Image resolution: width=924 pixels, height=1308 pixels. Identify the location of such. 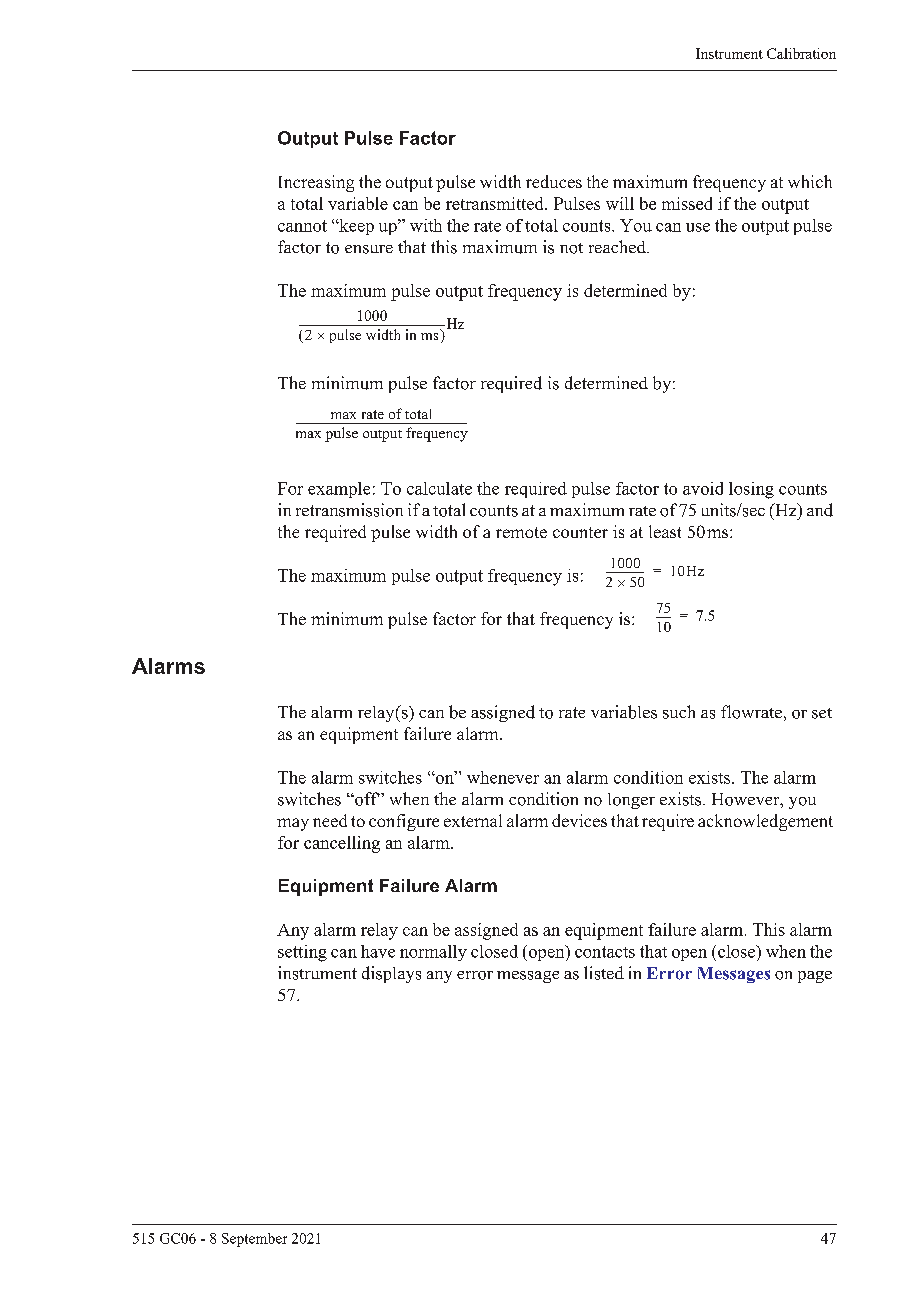
(679, 712).
